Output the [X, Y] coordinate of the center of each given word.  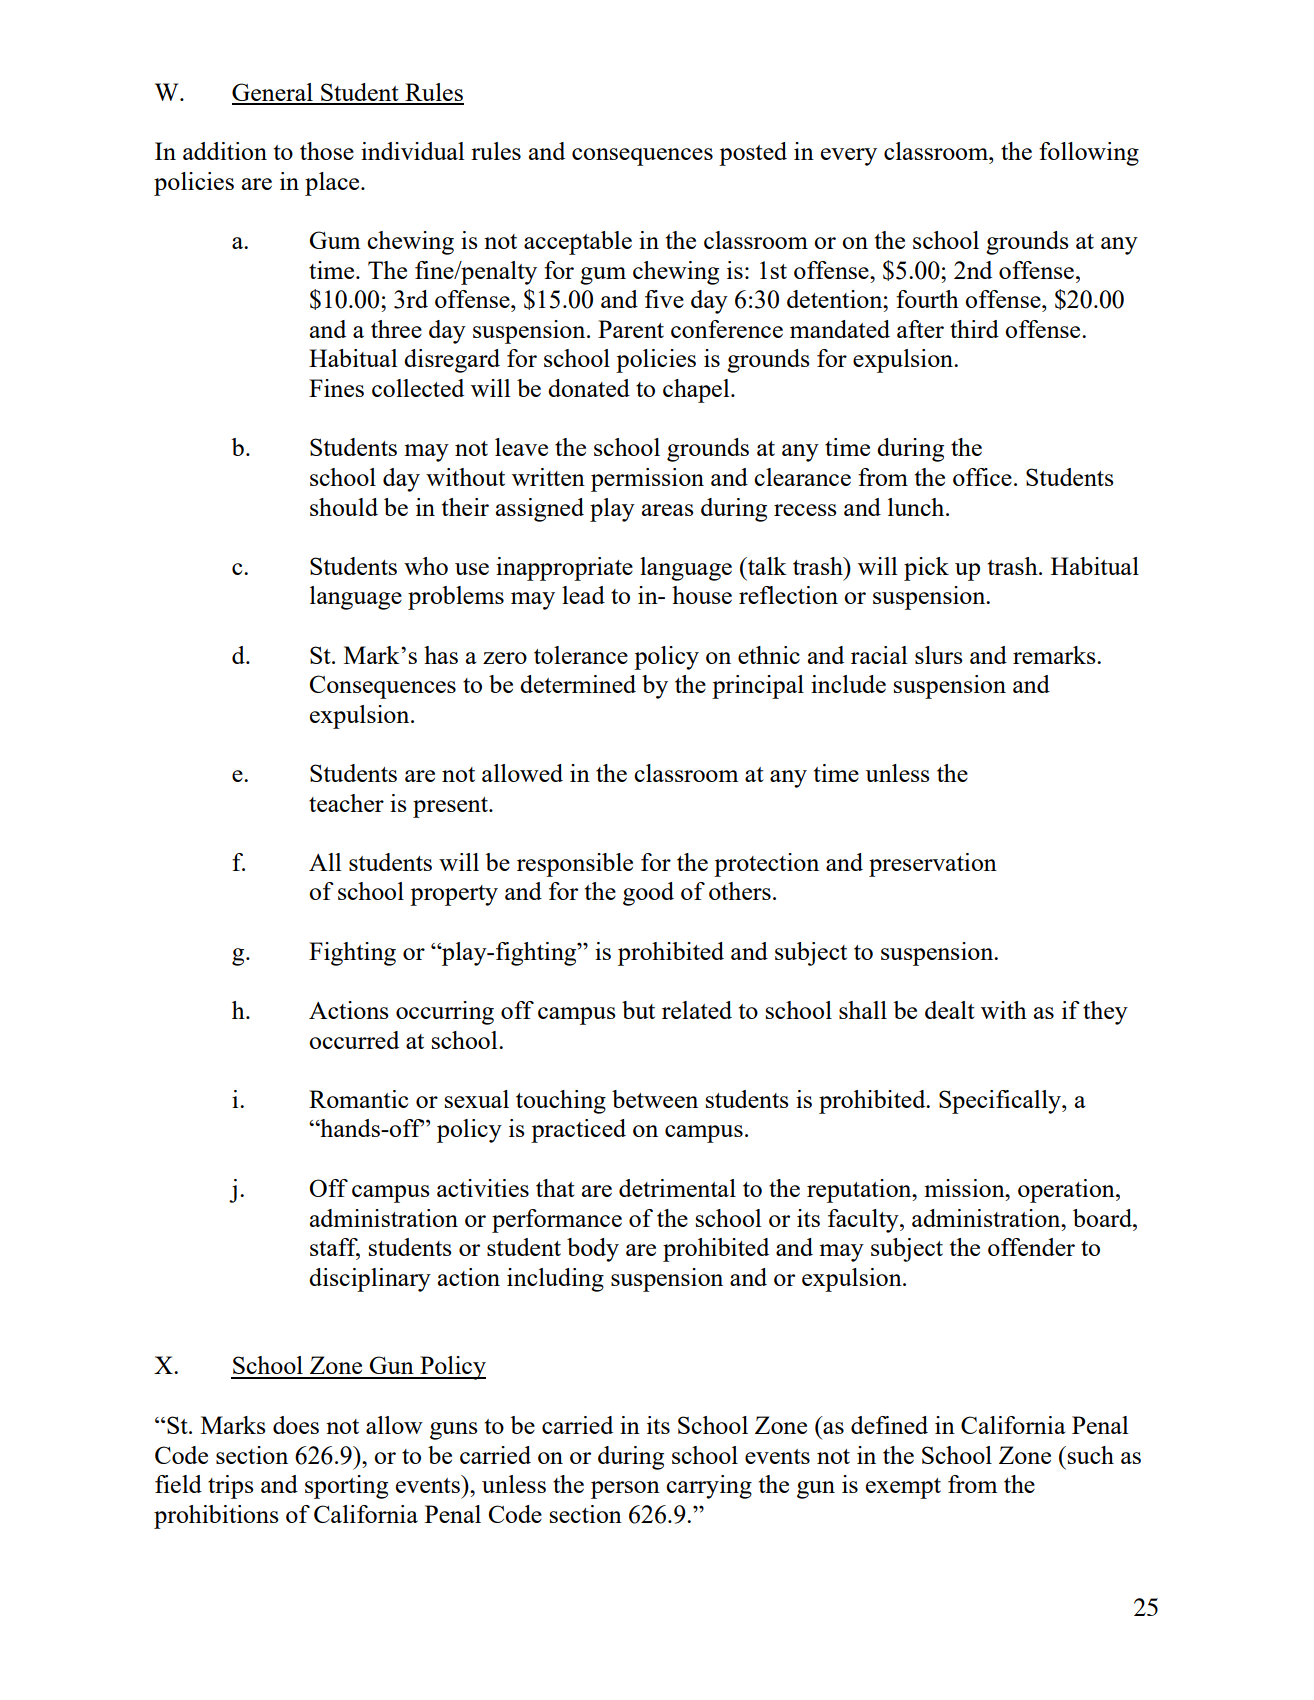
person [625, 1490]
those [327, 151]
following [1089, 154]
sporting [346, 1487]
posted [753, 154]
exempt [903, 1488]
